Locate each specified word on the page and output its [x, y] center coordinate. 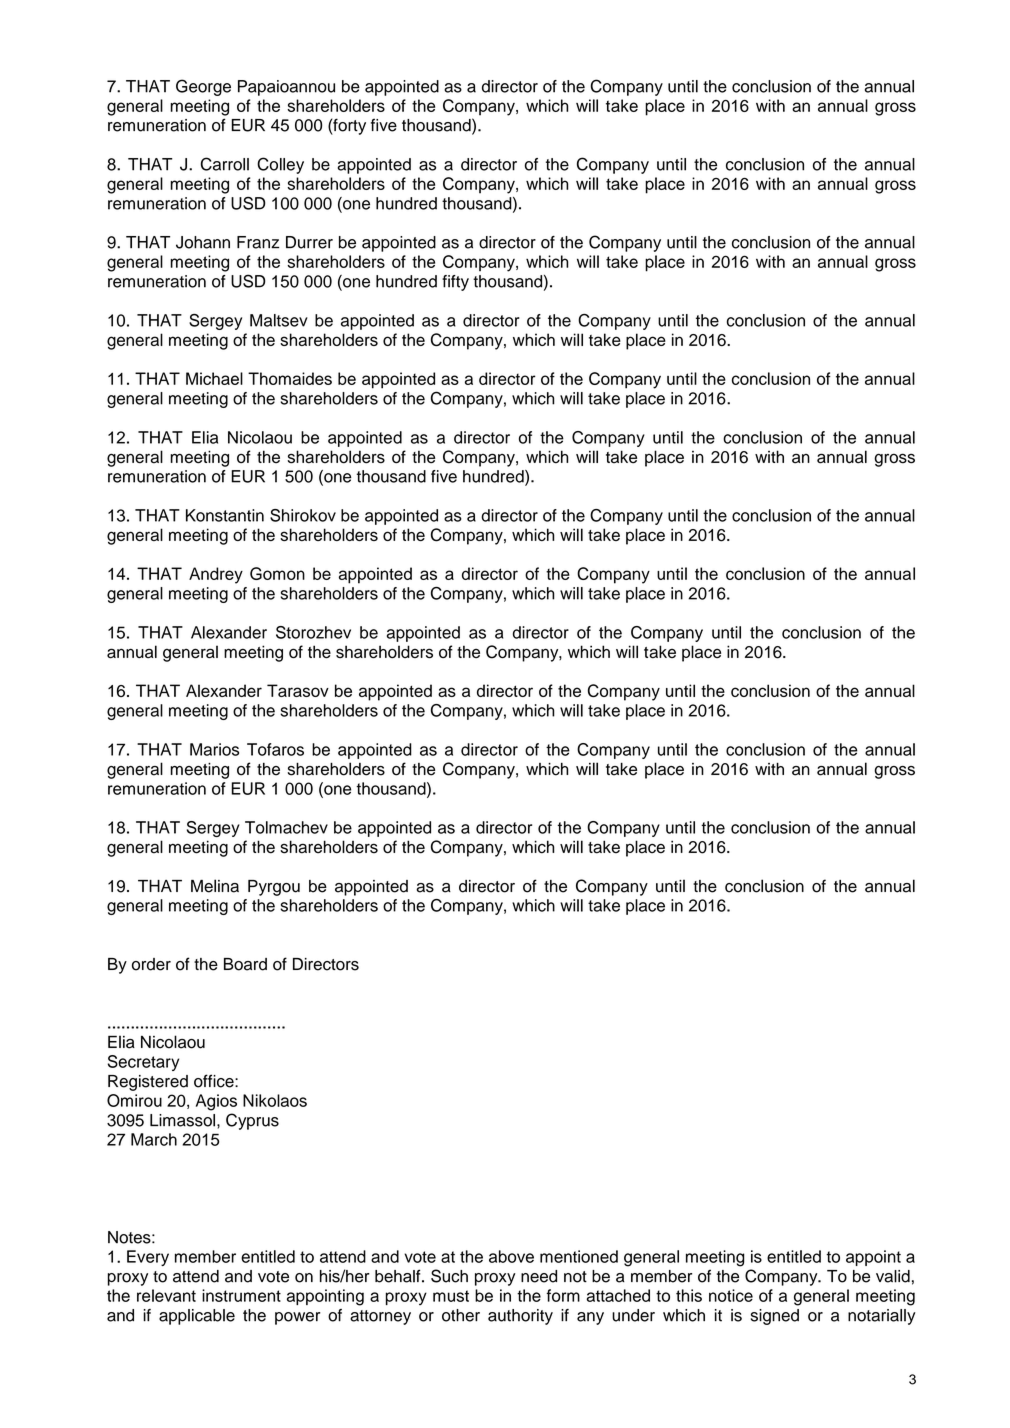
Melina [215, 886]
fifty [455, 283]
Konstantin [225, 515]
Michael [214, 378]
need [539, 1276]
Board [245, 964]
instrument [241, 1295]
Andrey [216, 575]
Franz [258, 242]
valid [893, 1276]
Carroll [225, 164]
